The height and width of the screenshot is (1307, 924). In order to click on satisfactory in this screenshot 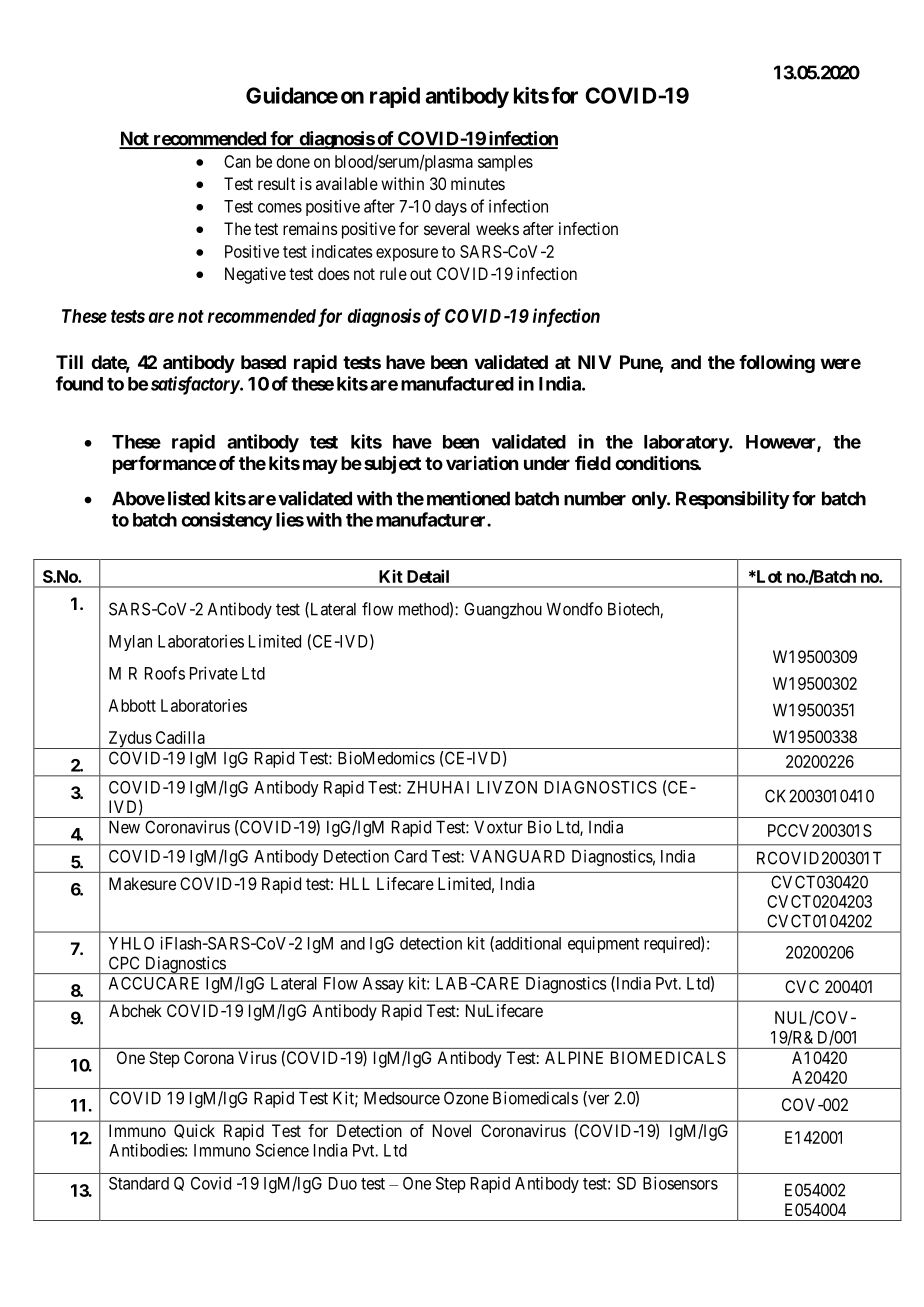, I will do `click(195, 385)`.
